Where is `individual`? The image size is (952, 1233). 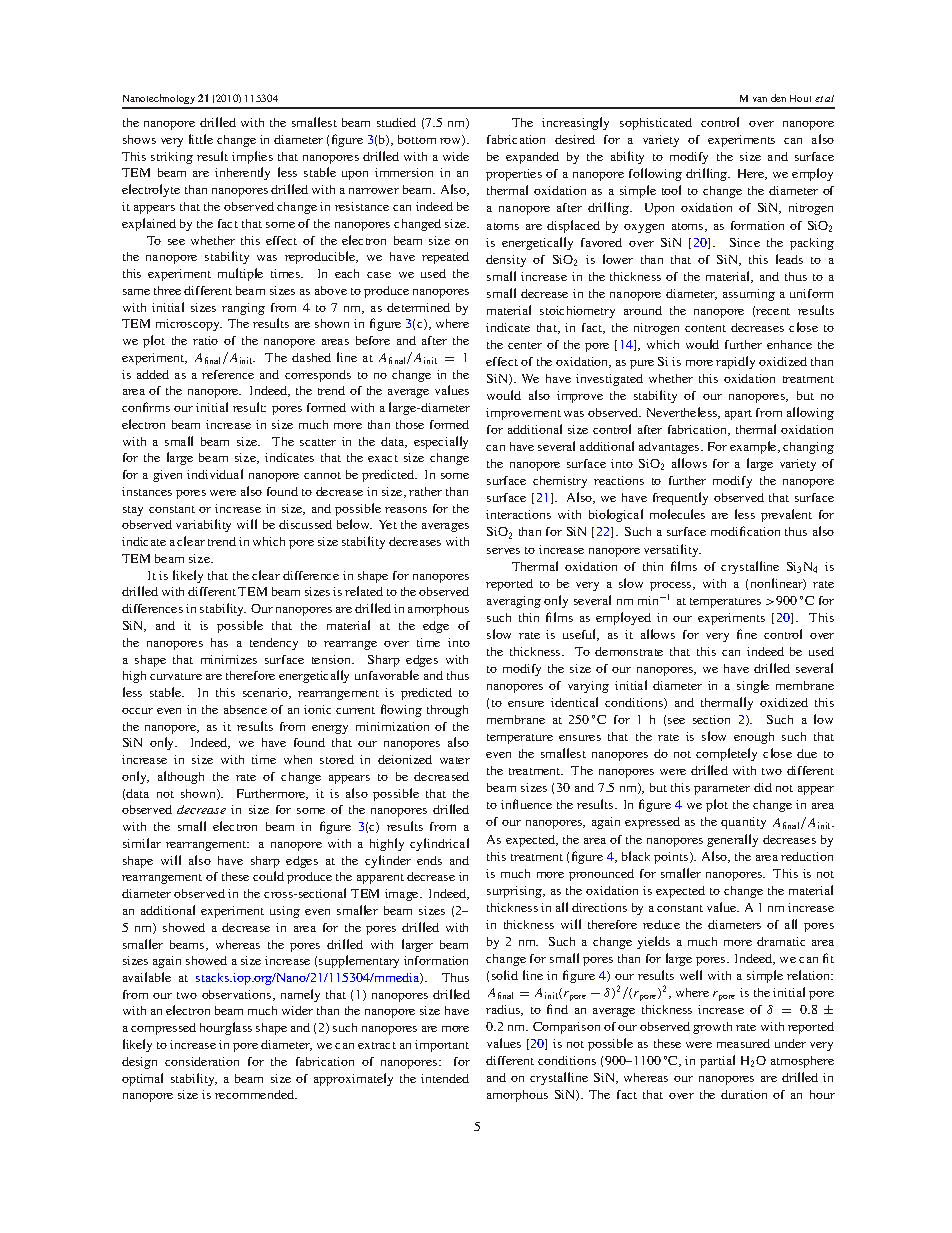 individual is located at coordinates (215, 474).
